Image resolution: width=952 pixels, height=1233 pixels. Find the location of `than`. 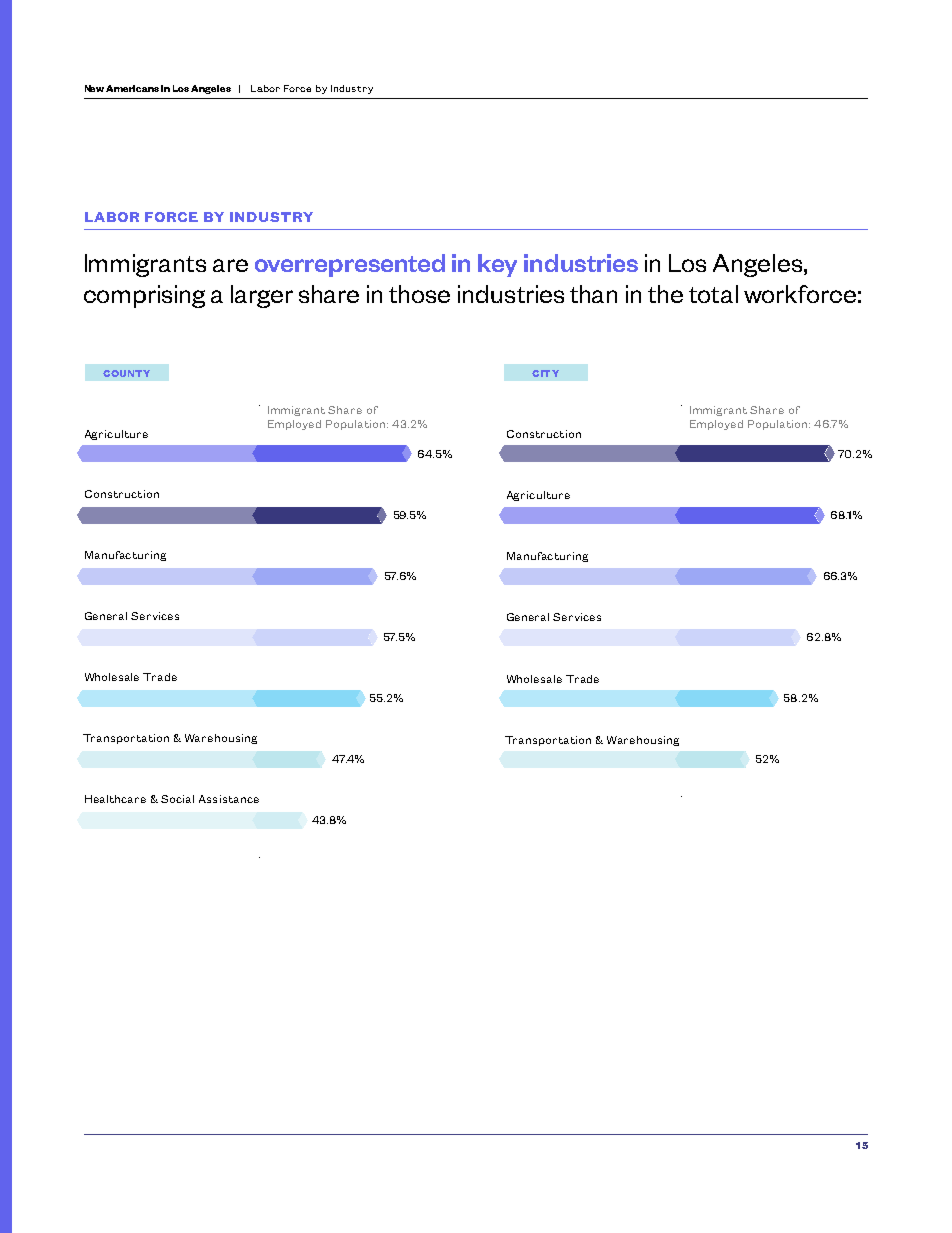

than is located at coordinates (593, 294).
